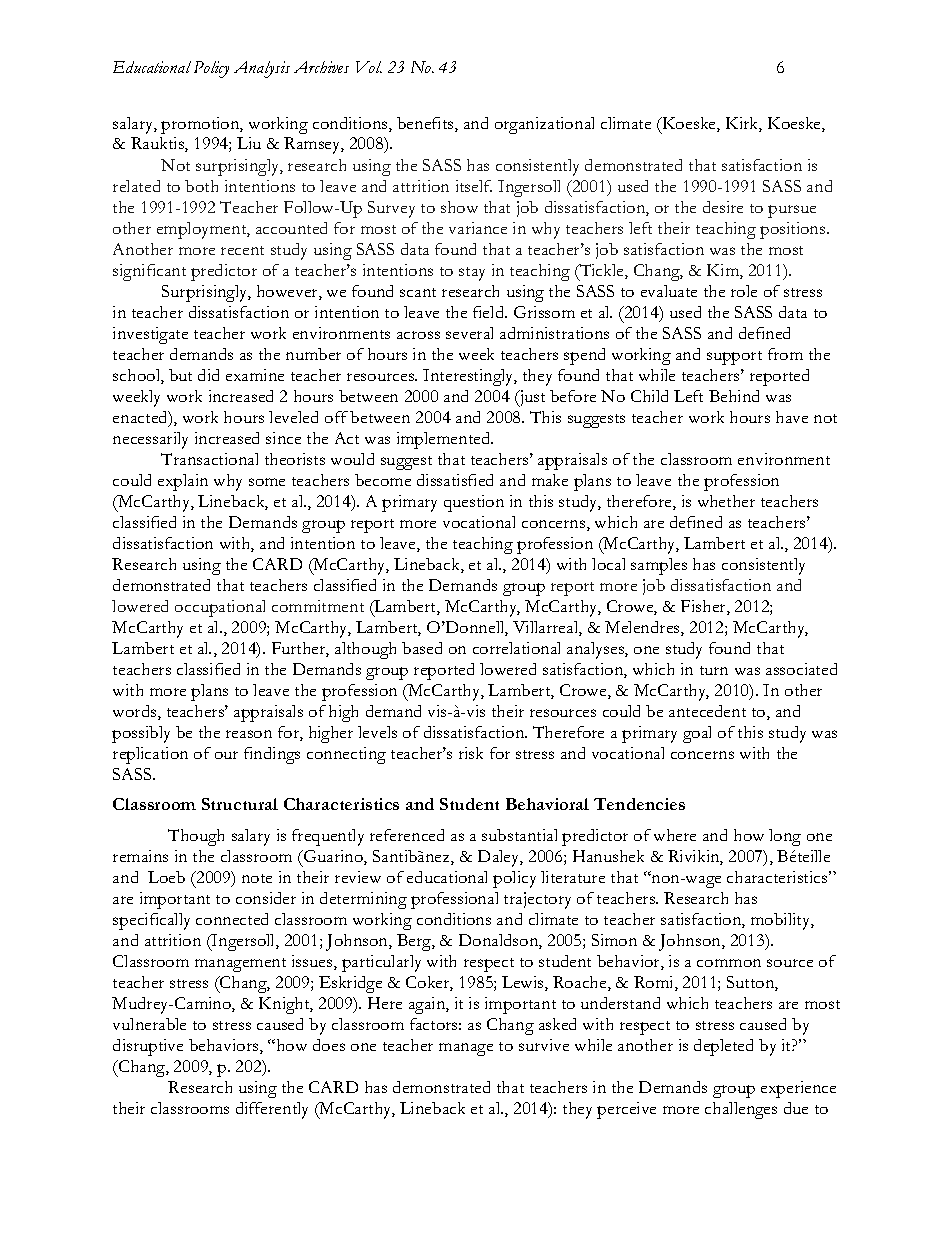 Image resolution: width=952 pixels, height=1233 pixels. Describe the element at coordinates (262, 69) in the document. I see `Analysis` at that location.
